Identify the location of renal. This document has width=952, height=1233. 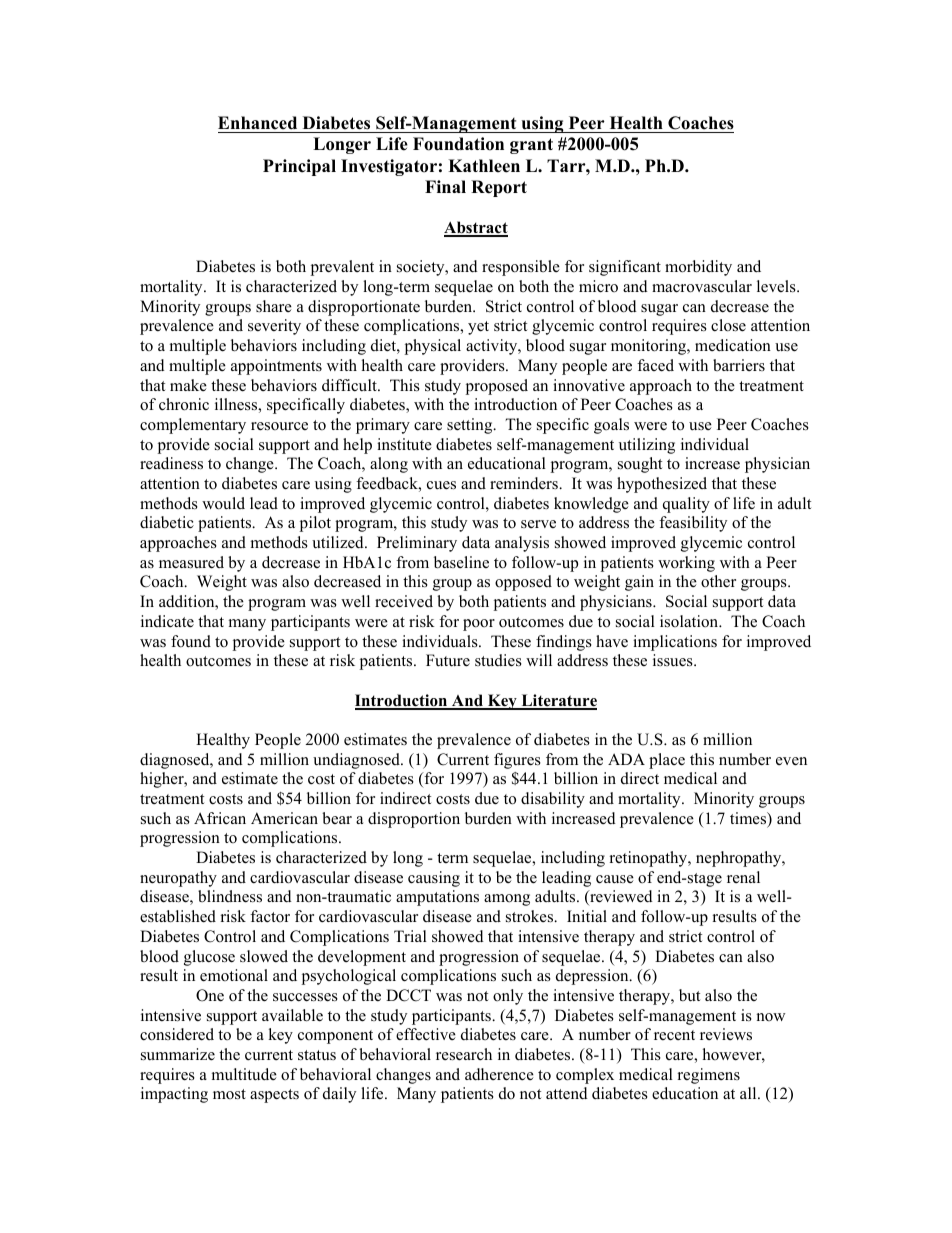
(743, 877).
